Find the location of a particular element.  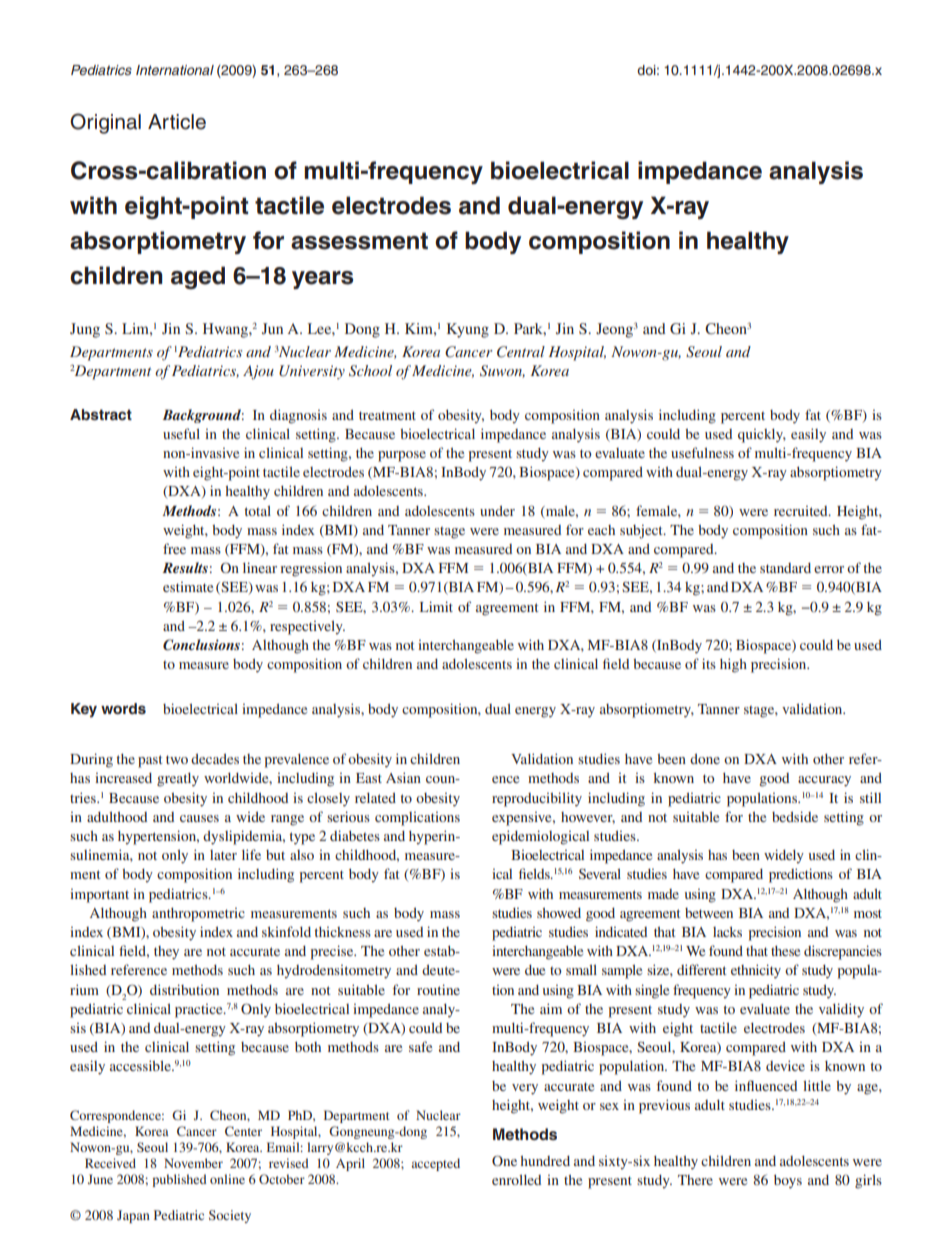

years is located at coordinates (322, 280).
